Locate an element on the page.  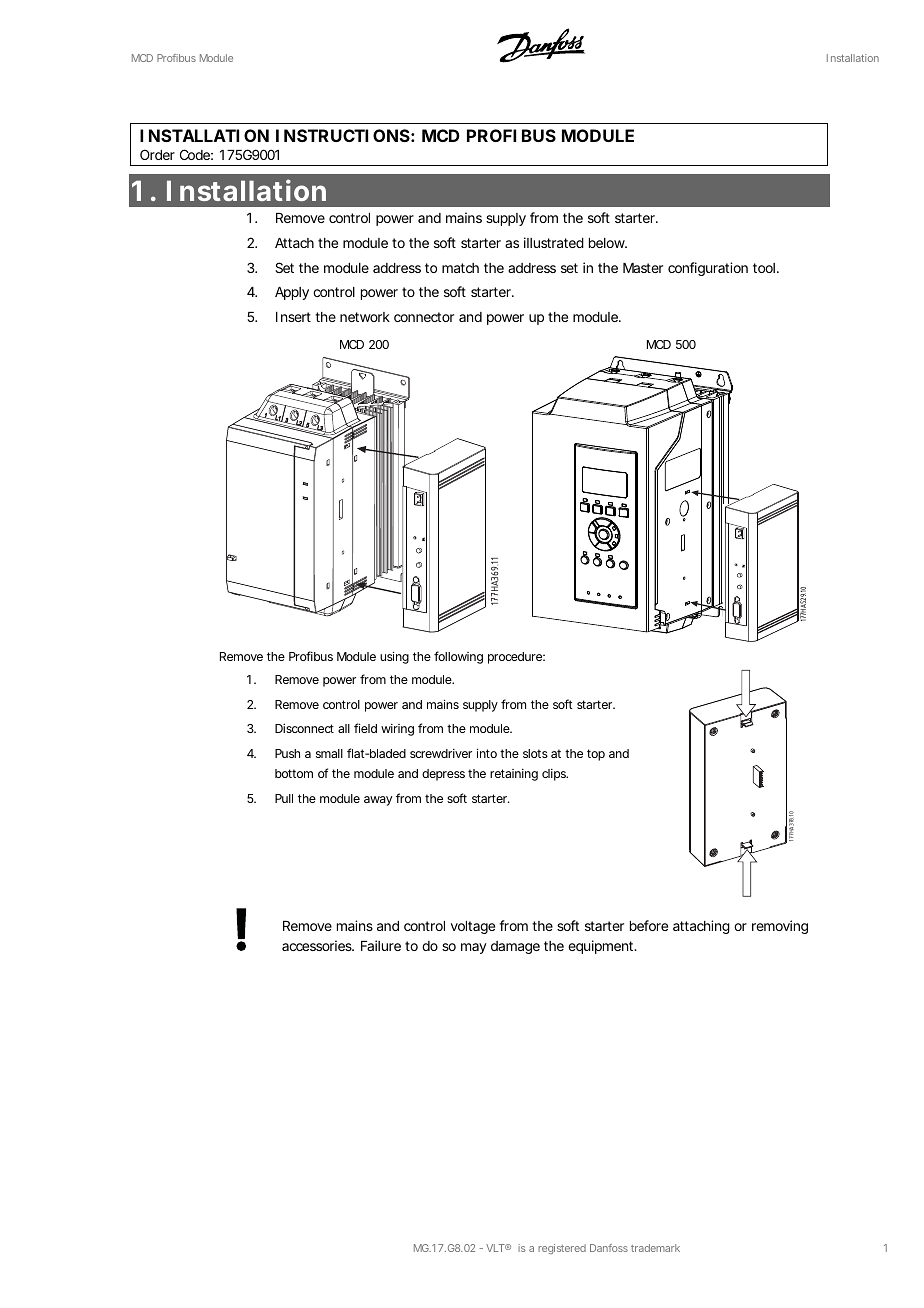
Disconnect is located at coordinates (304, 728).
